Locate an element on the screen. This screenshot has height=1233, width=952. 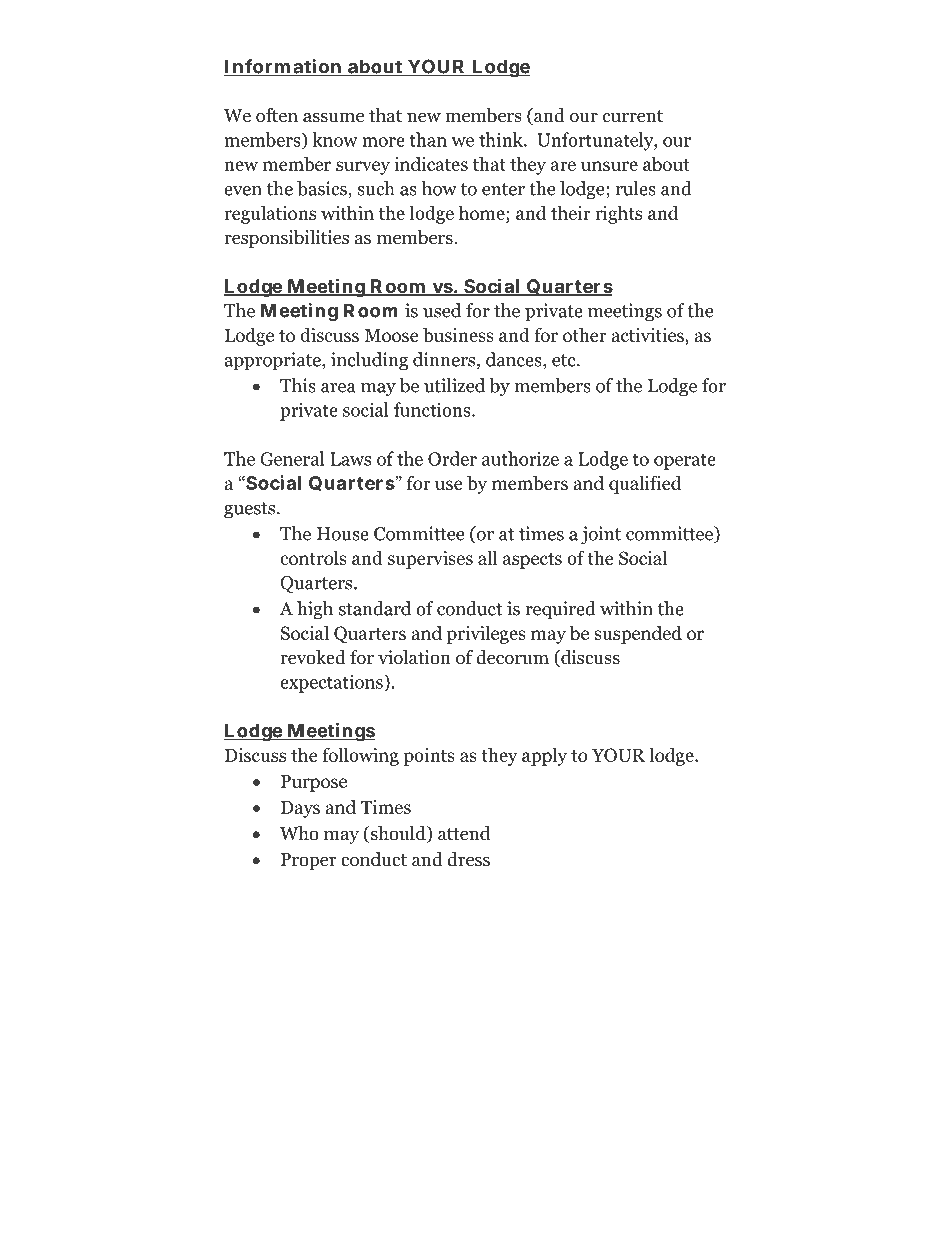
suspended is located at coordinates (638, 634).
